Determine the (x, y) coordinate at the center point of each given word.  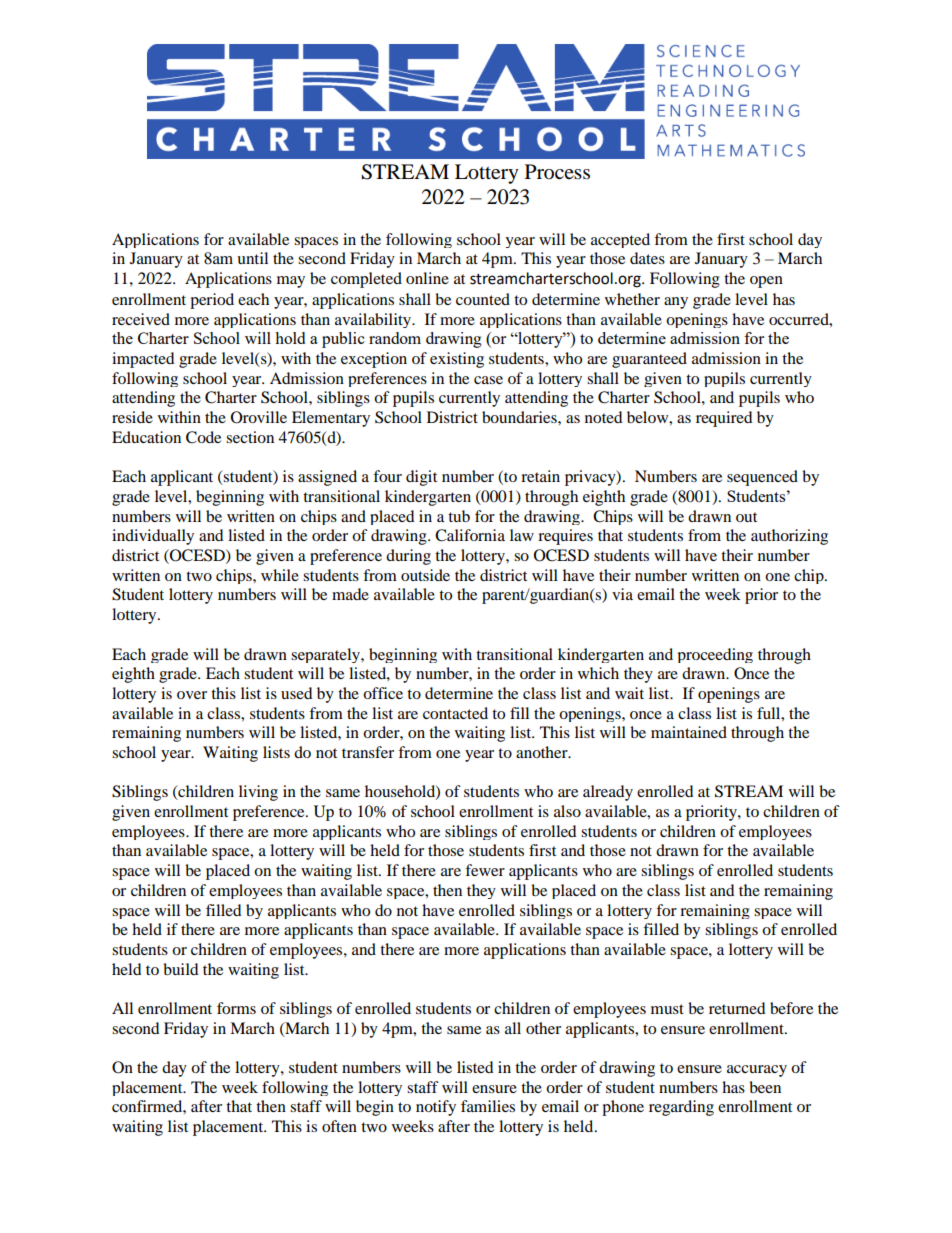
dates (647, 258)
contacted (455, 713)
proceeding (715, 655)
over (192, 695)
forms (236, 1008)
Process (557, 172)
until (252, 258)
